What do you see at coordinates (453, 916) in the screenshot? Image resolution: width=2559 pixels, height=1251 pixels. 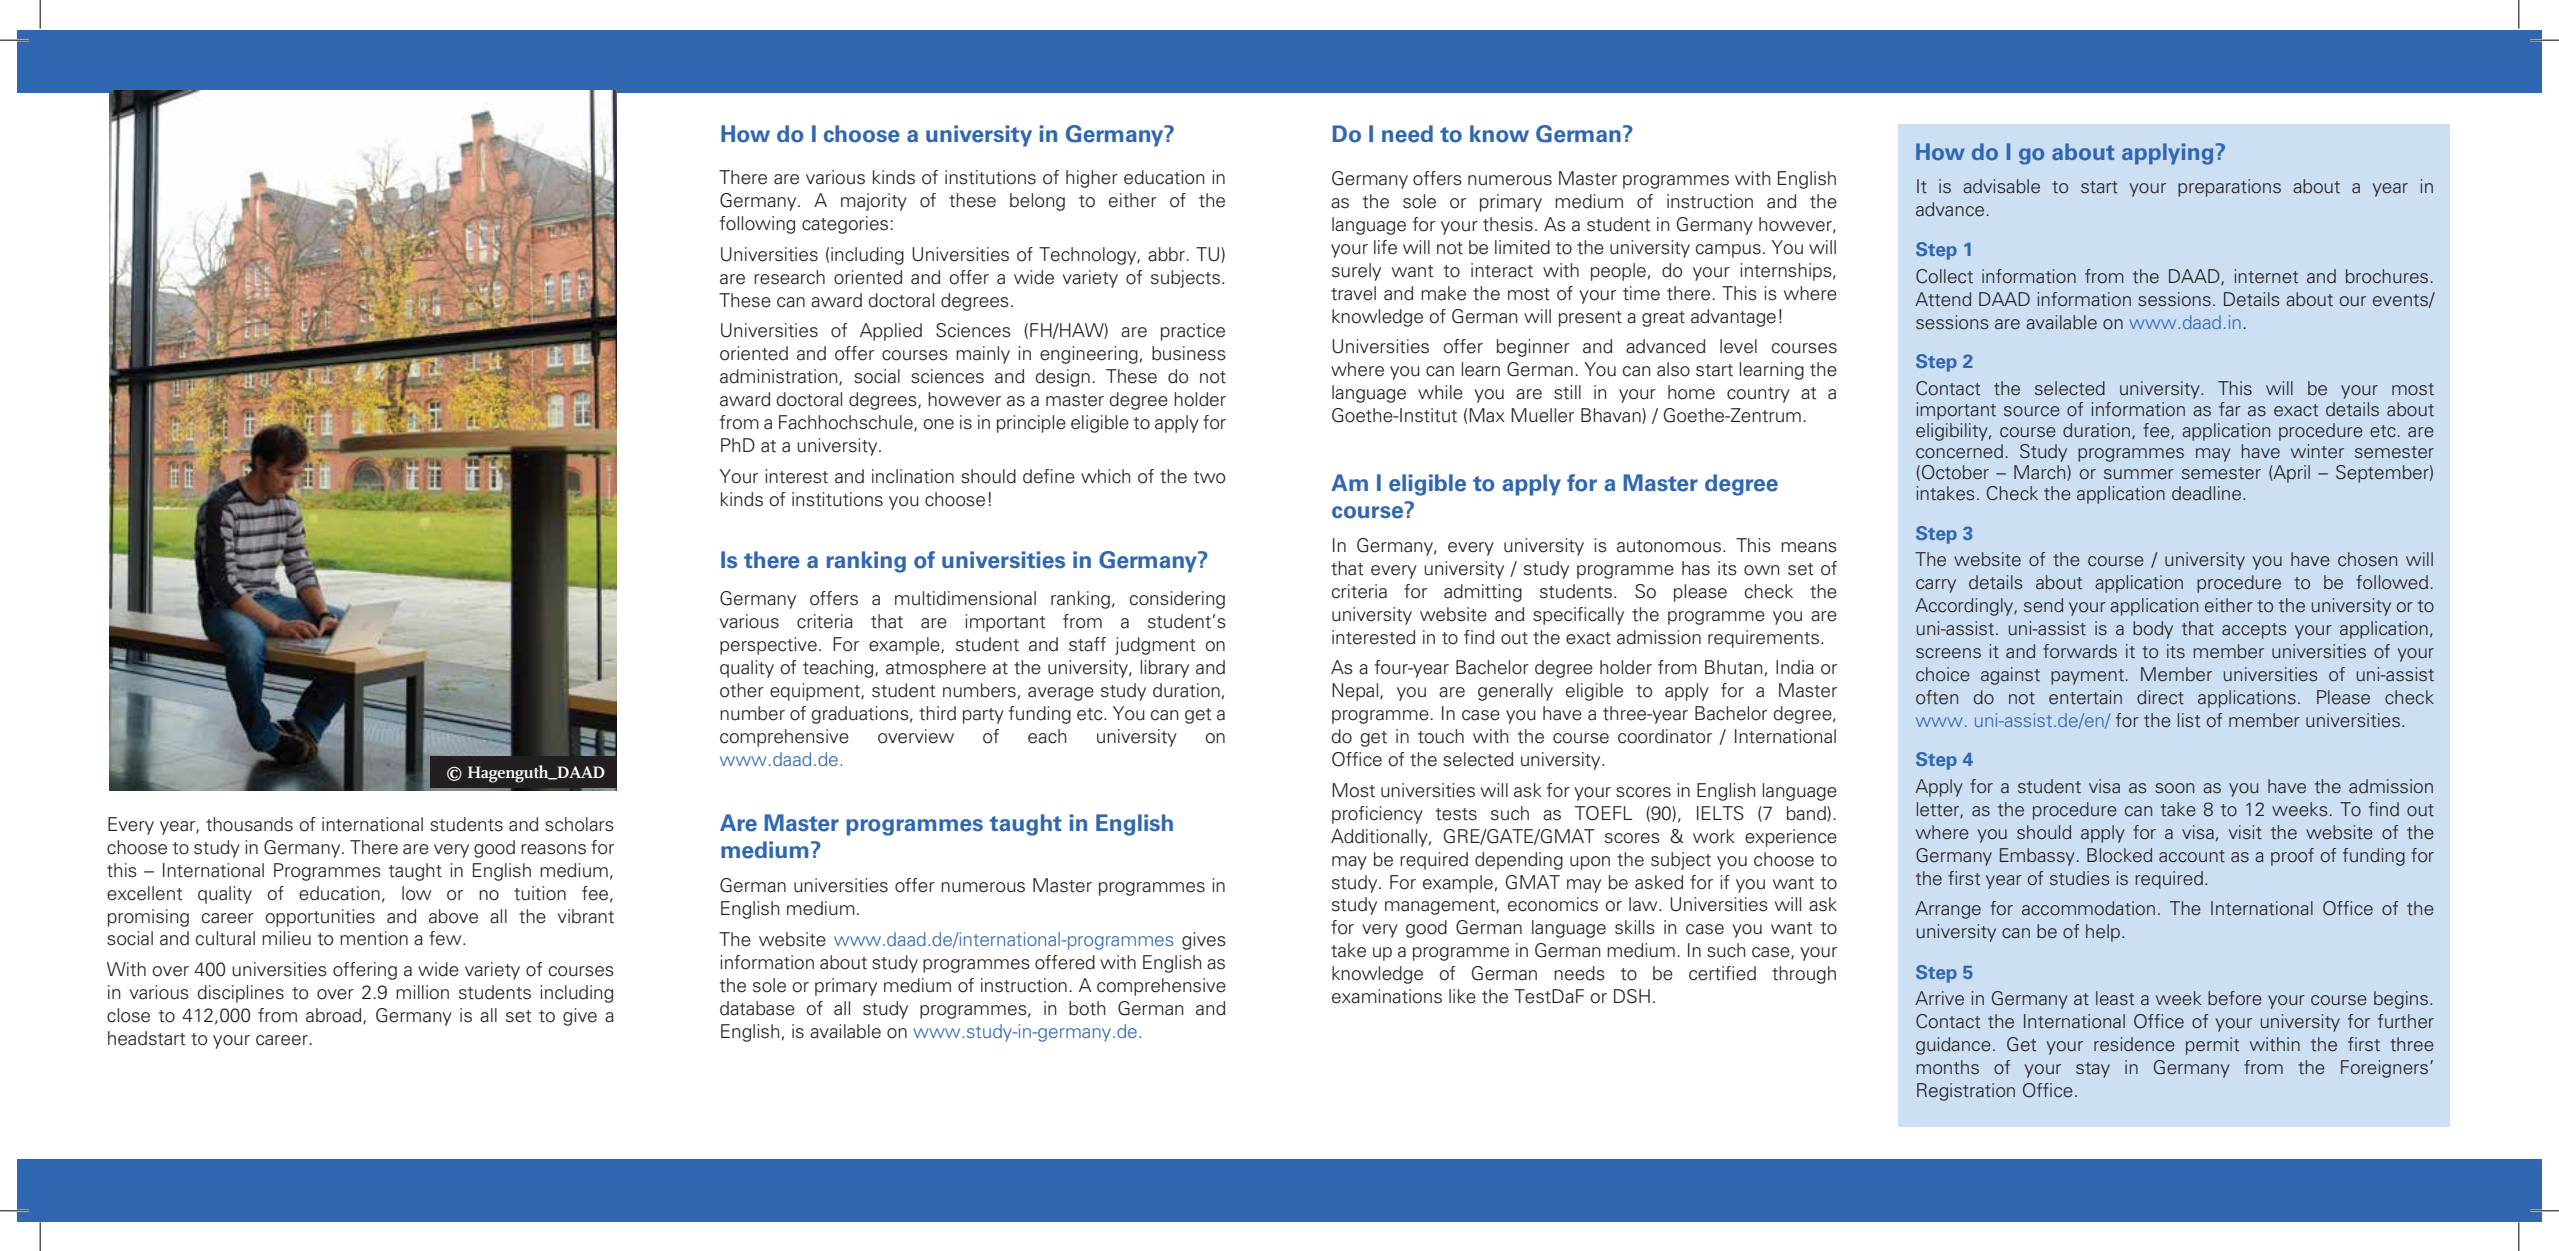 I see `above` at bounding box center [453, 916].
